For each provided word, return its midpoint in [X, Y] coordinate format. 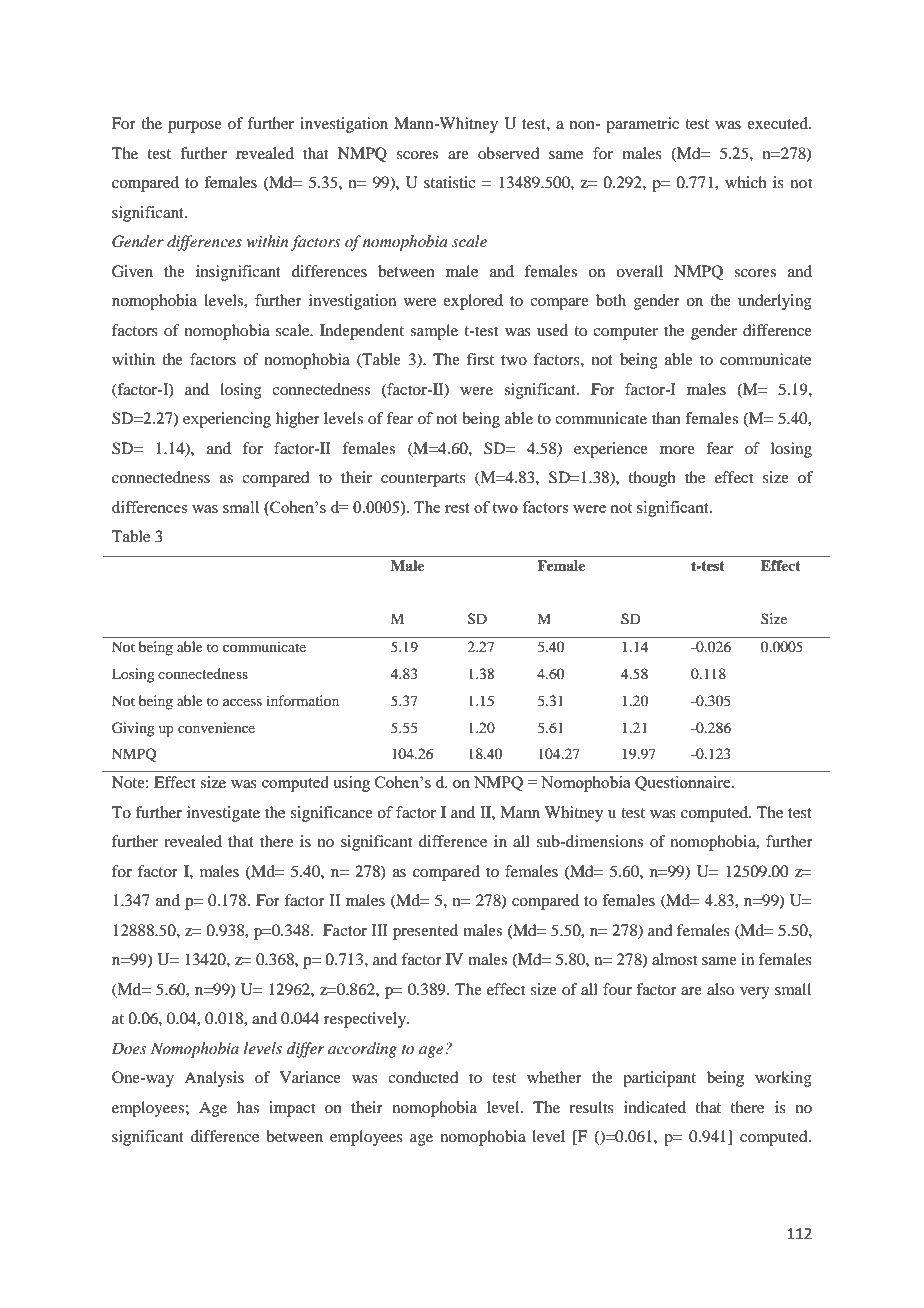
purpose [195, 127]
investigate [223, 814]
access [242, 702]
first [480, 359]
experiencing [227, 420]
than [666, 418]
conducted [423, 1077]
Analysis [214, 1079]
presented [425, 932]
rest [457, 508]
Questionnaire [684, 783]
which [746, 182]
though [652, 479]
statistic [449, 182]
